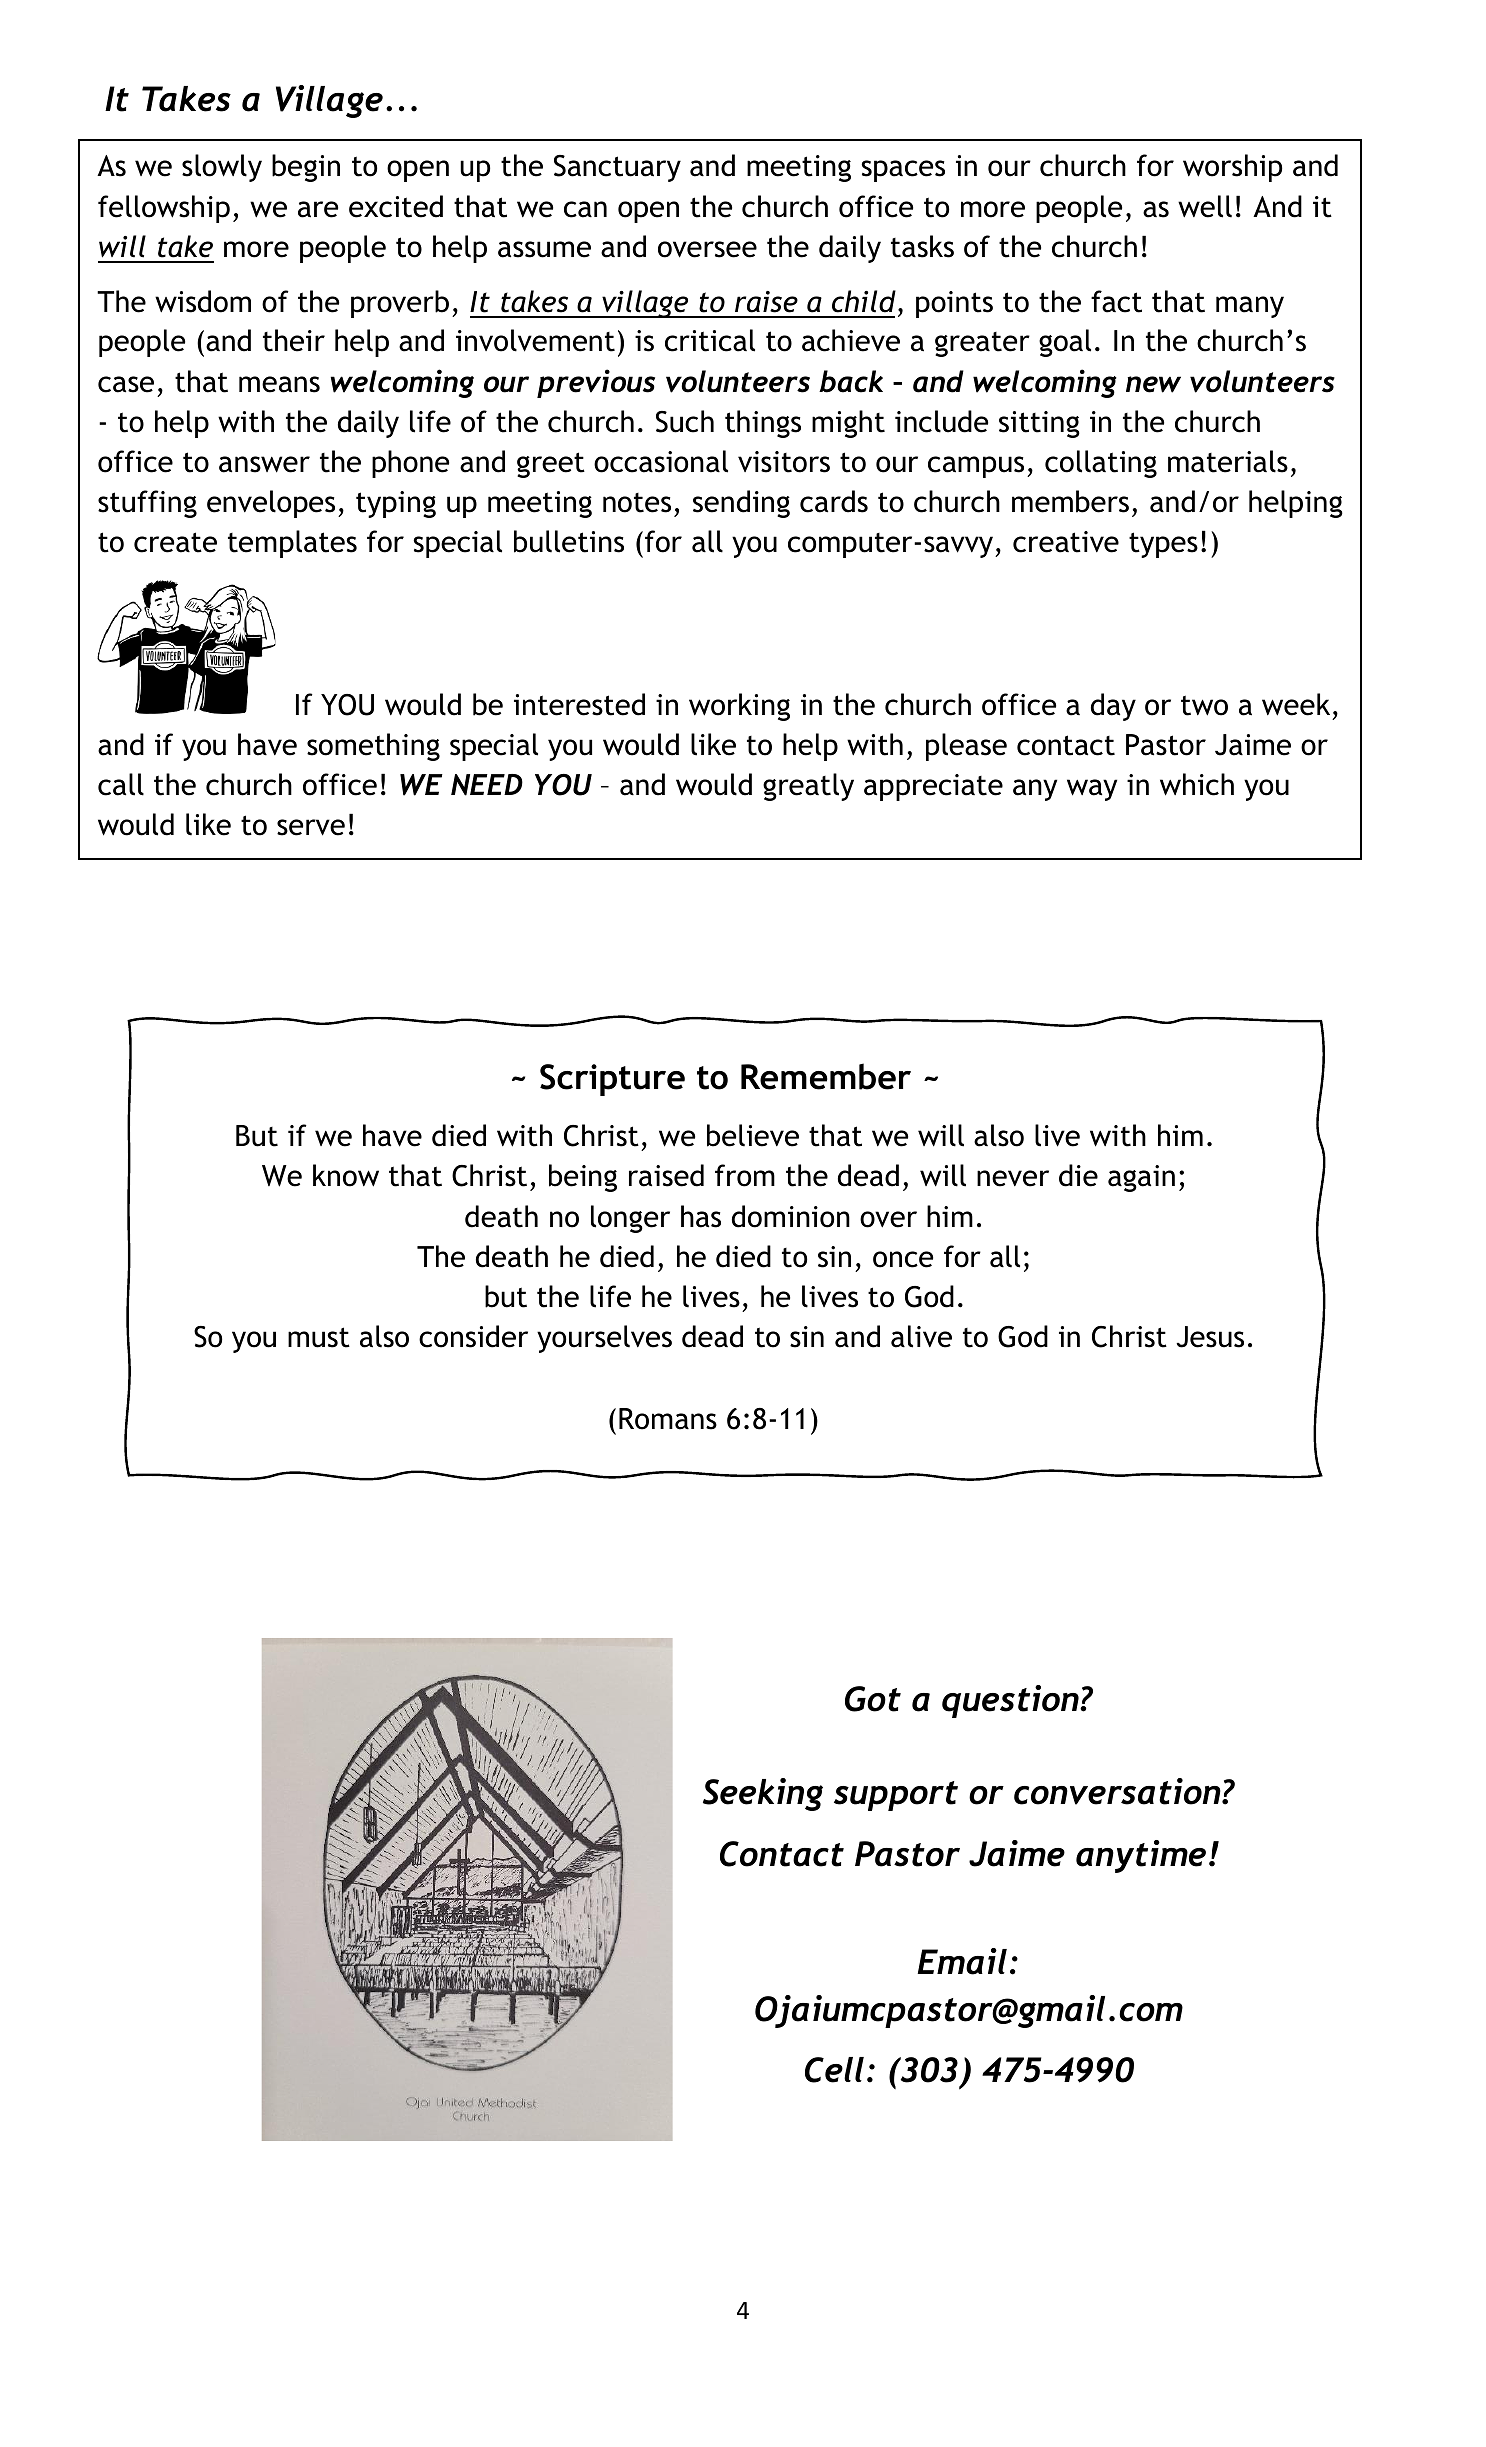 The image size is (1486, 2447). What do you see at coordinates (1141, 1856) in the screenshot?
I see `anytime` at bounding box center [1141, 1856].
